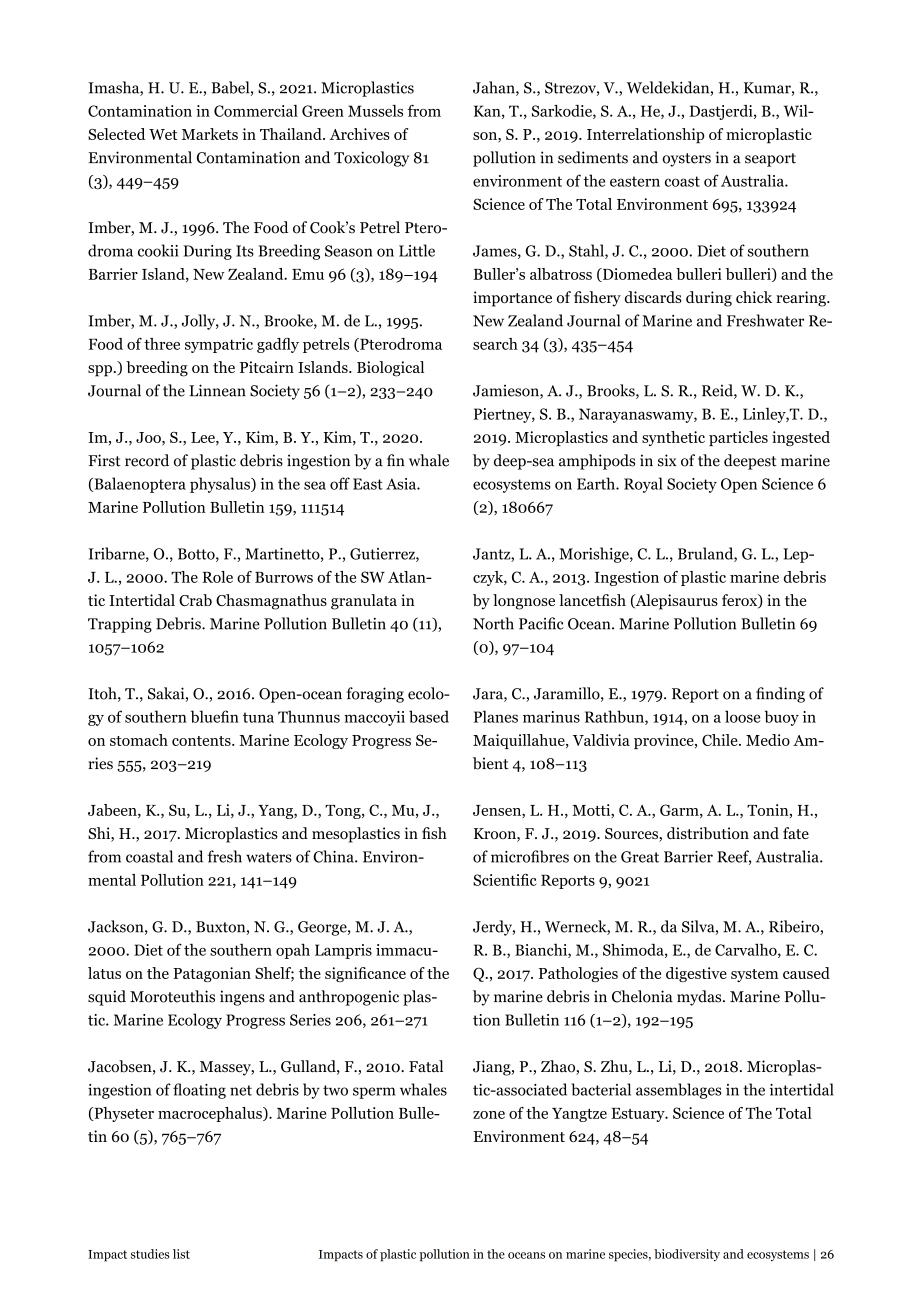  Describe the element at coordinates (640, 857) in the document. I see `Great` at that location.
